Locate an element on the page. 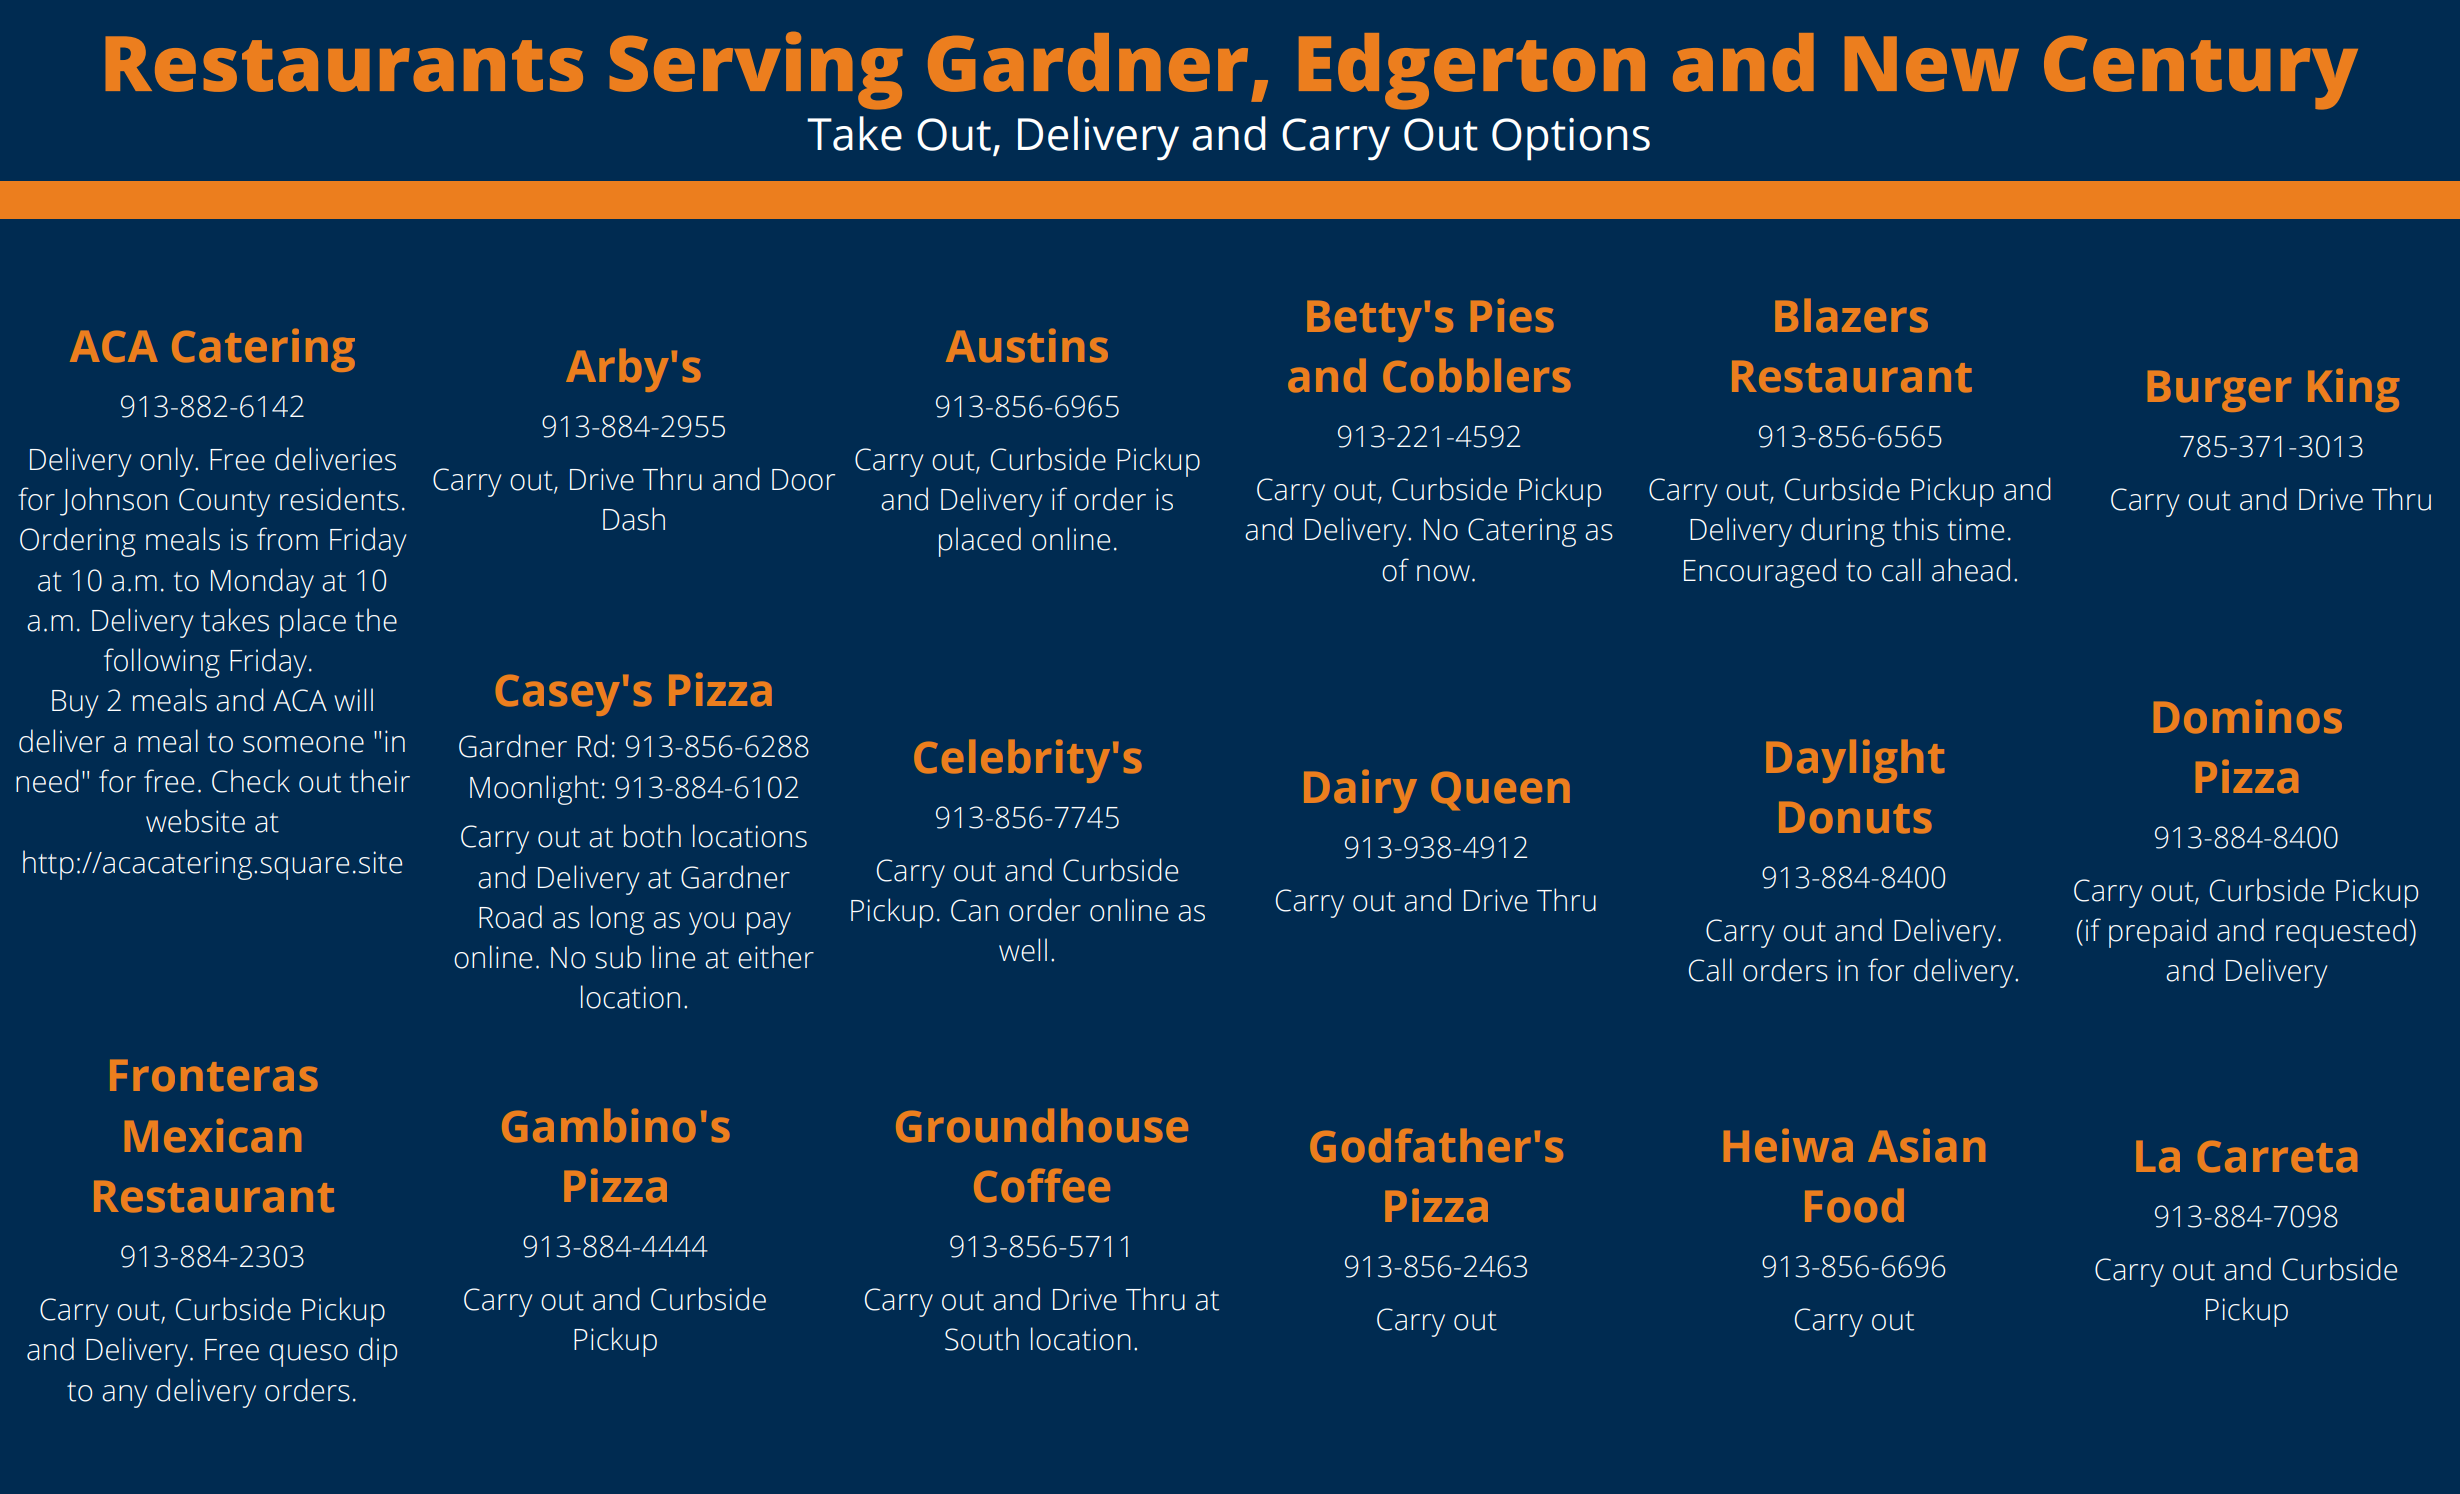 Image resolution: width=2460 pixels, height=1494 pixels. South is located at coordinates (982, 1339).
